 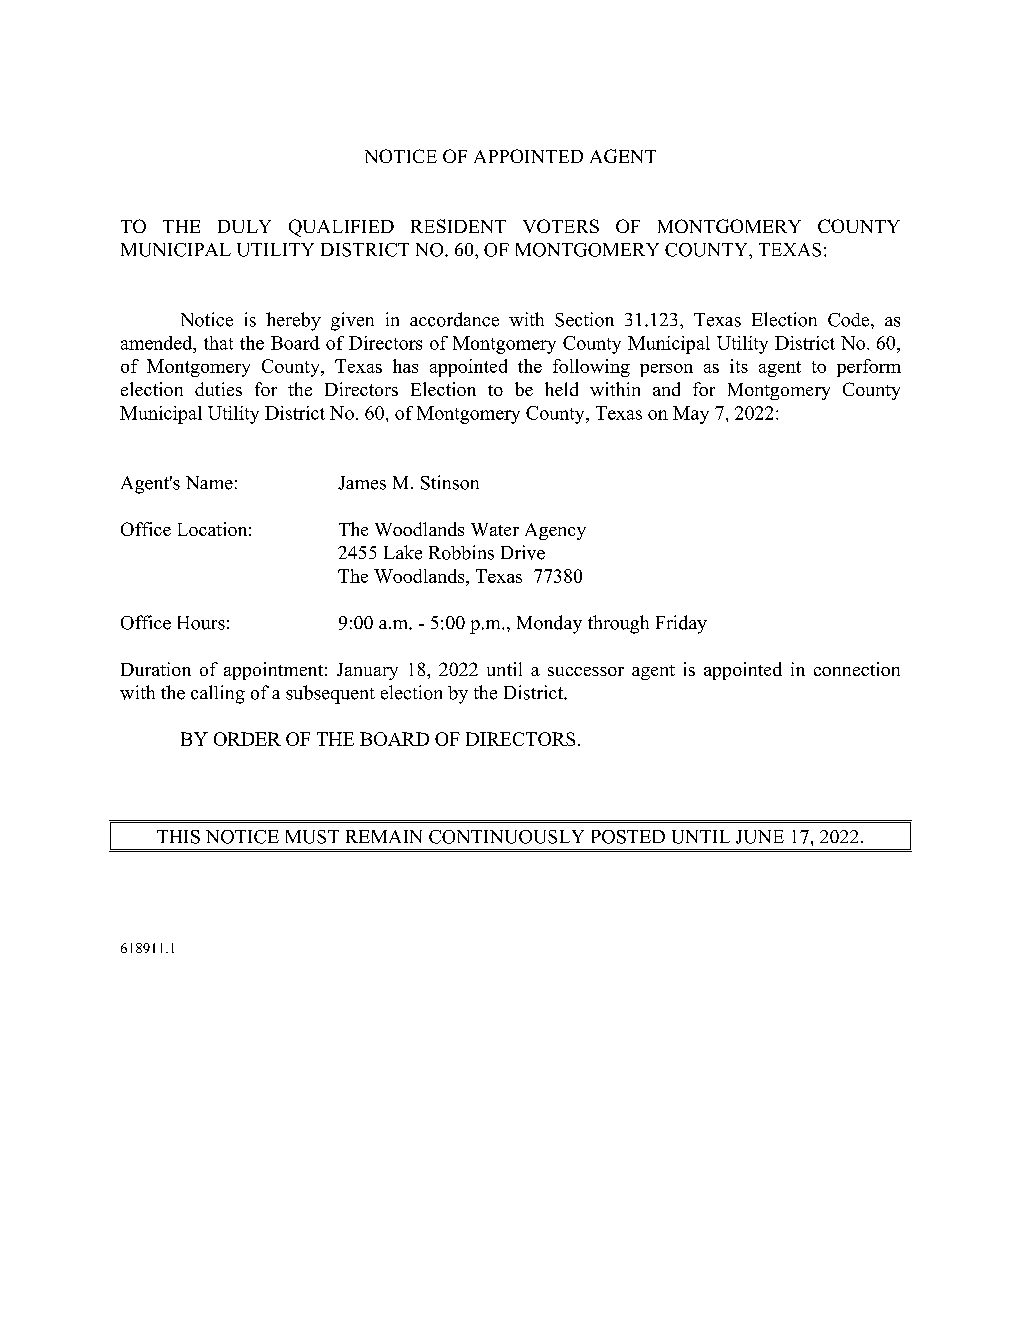 I want to click on Name, so click(x=209, y=483).
